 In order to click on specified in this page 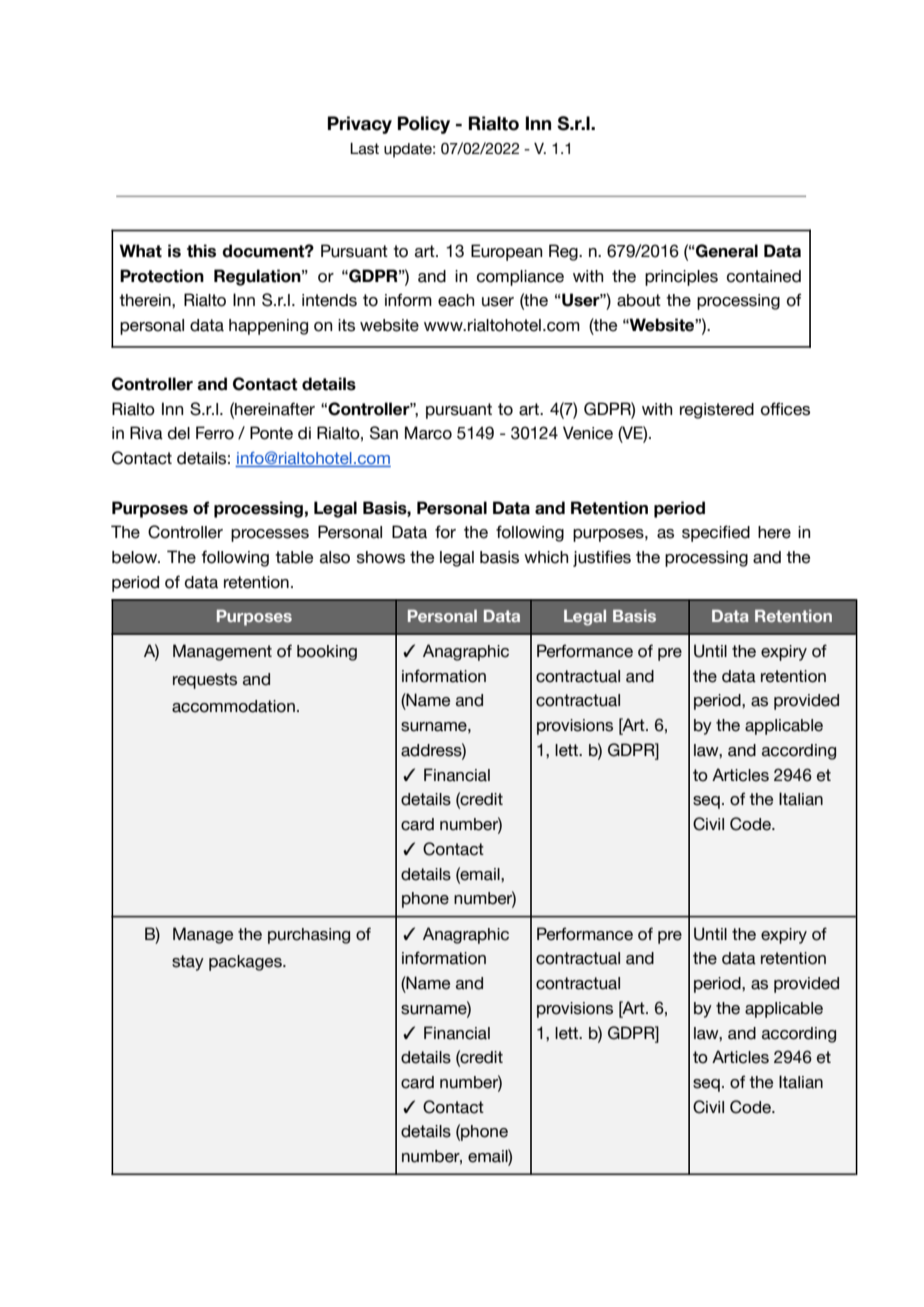, I will do `click(716, 533)`.
